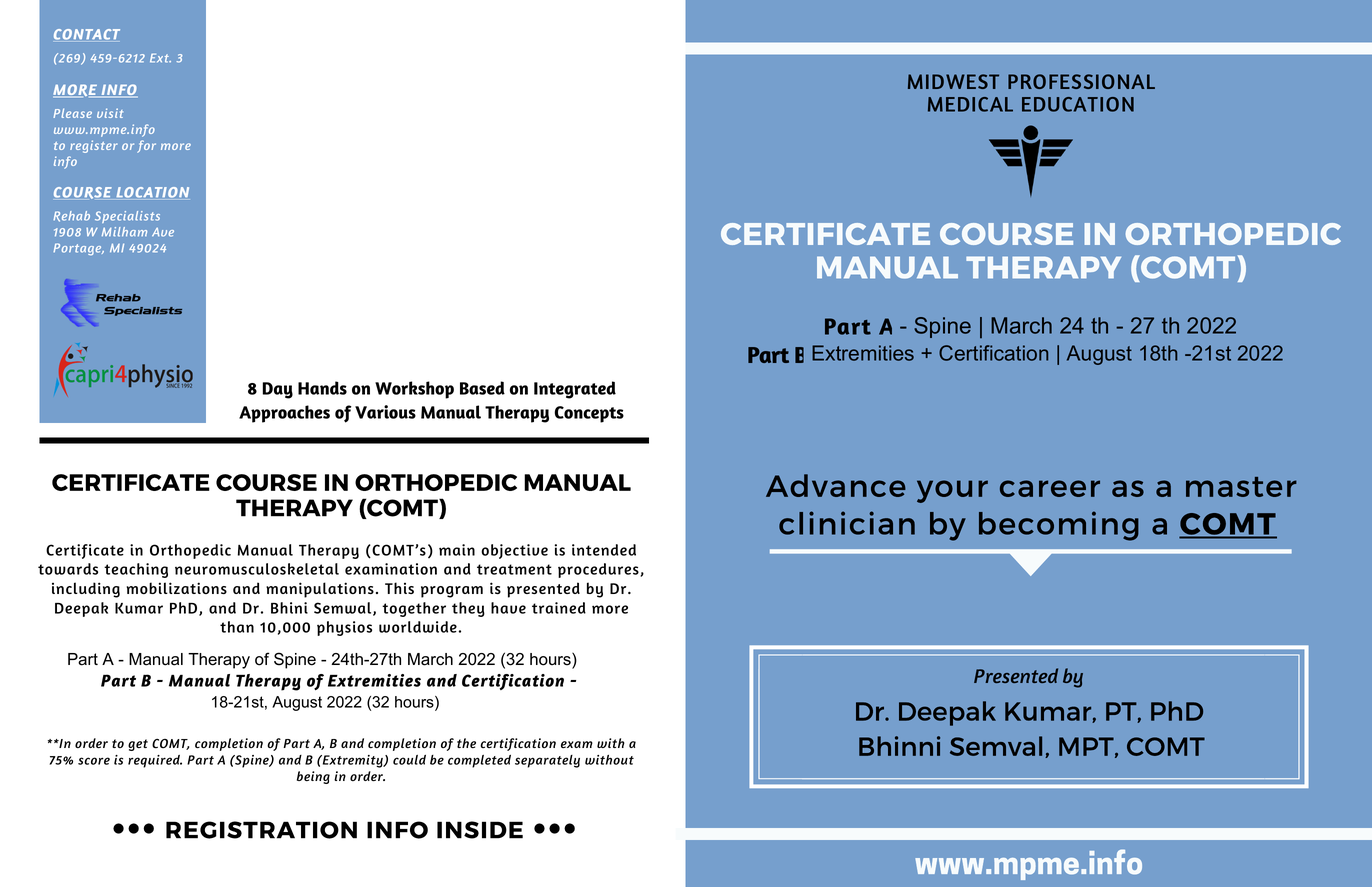 This page has height=887, width=1372. What do you see at coordinates (953, 81) in the page?
I see `MIDWEST` at bounding box center [953, 81].
